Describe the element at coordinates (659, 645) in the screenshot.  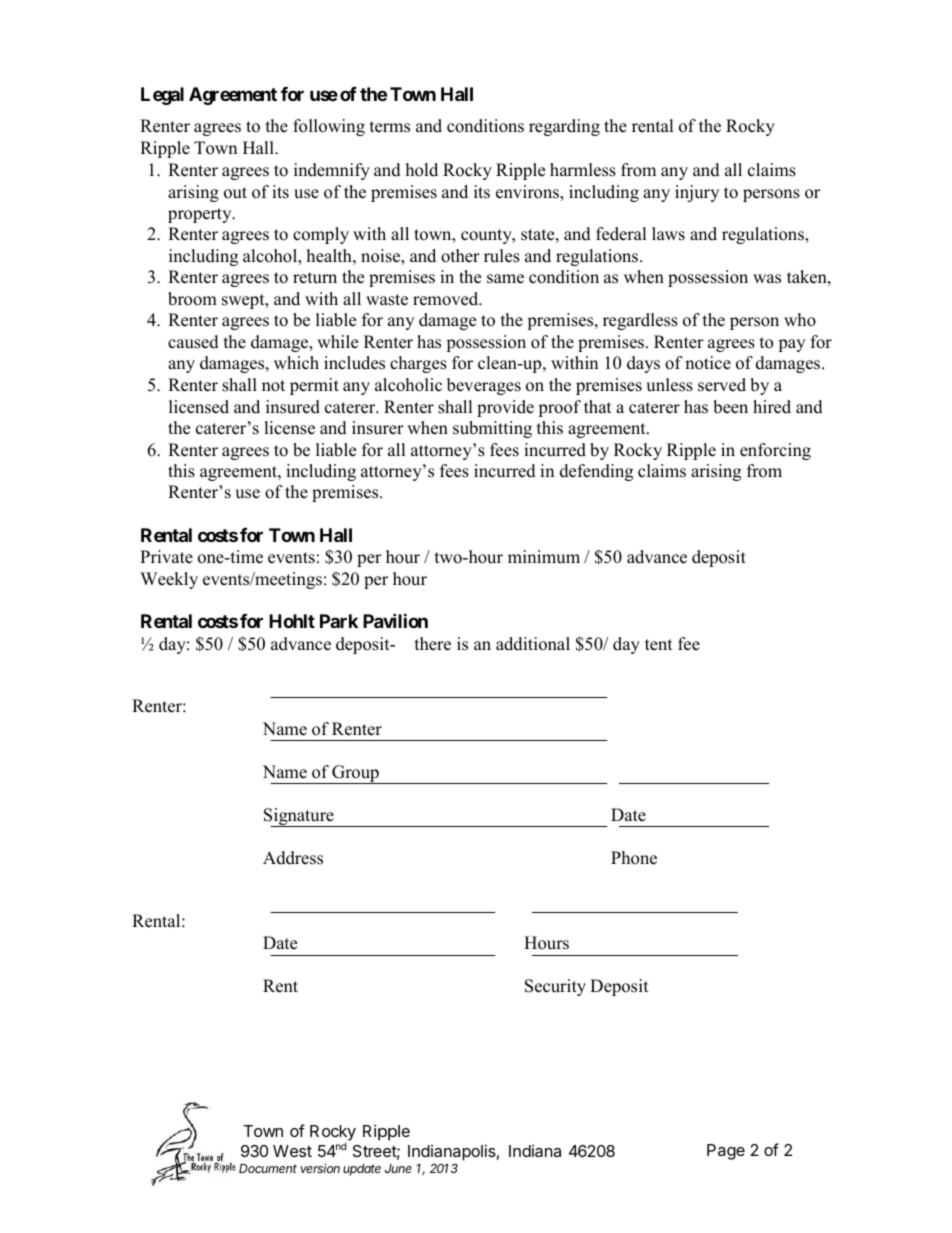
I see `tent` at that location.
